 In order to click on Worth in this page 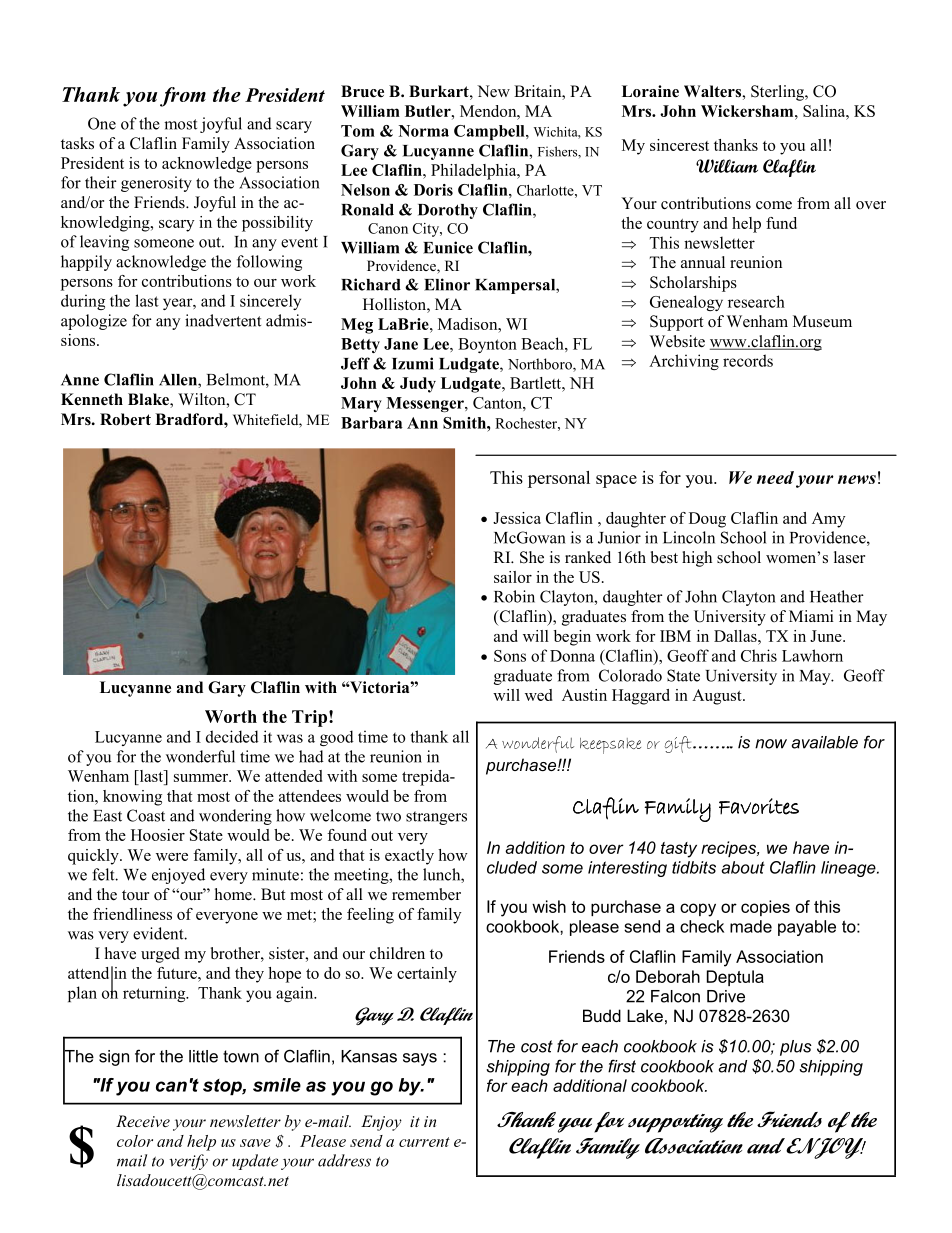, I will do `click(231, 716)`.
